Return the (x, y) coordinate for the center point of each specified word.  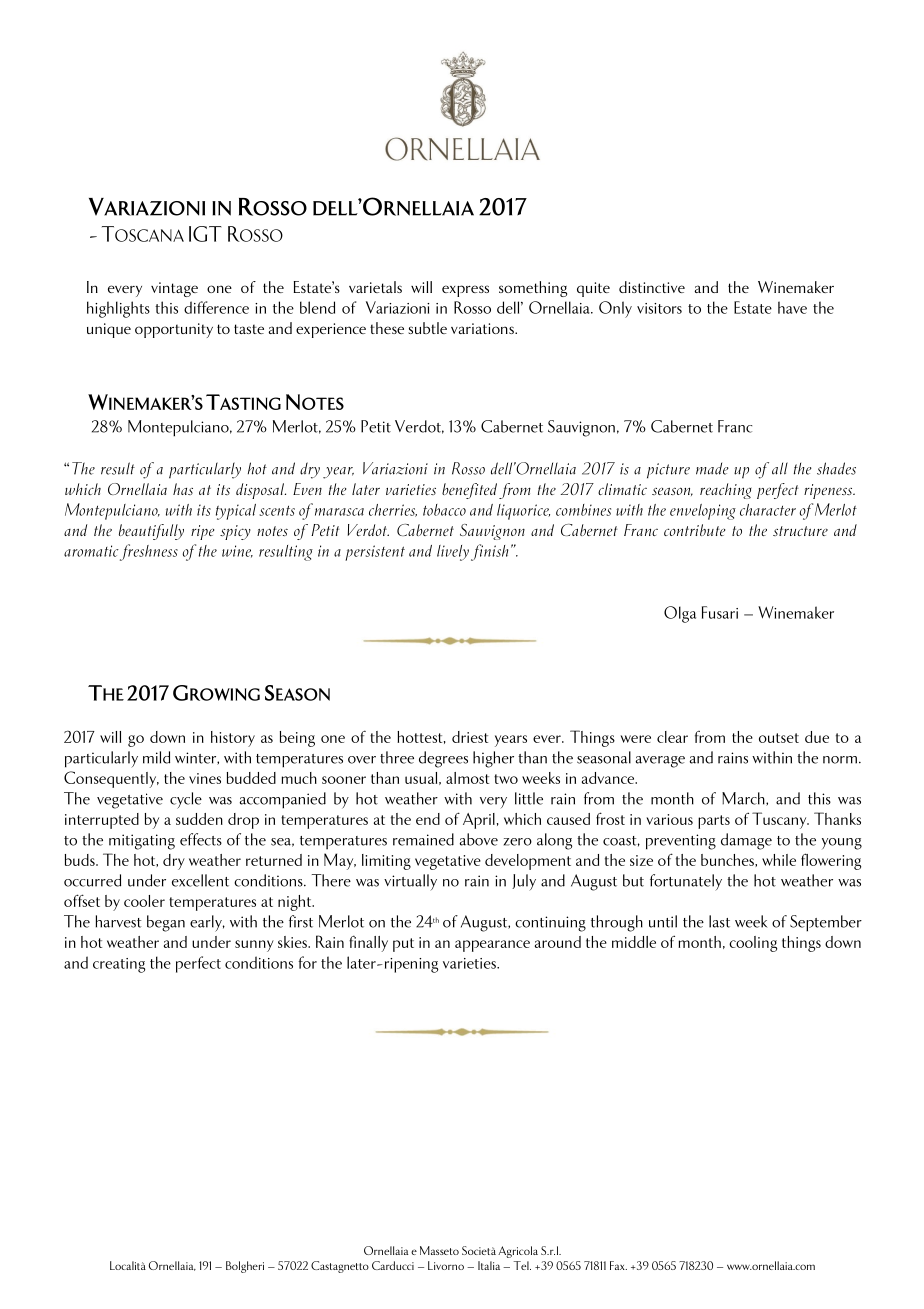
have (792, 307)
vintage (174, 289)
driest (470, 737)
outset (779, 738)
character (768, 510)
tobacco (444, 510)
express (465, 291)
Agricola (518, 1252)
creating (119, 965)
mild (156, 757)
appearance (492, 946)
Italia (489, 1265)
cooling (753, 944)
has (183, 489)
